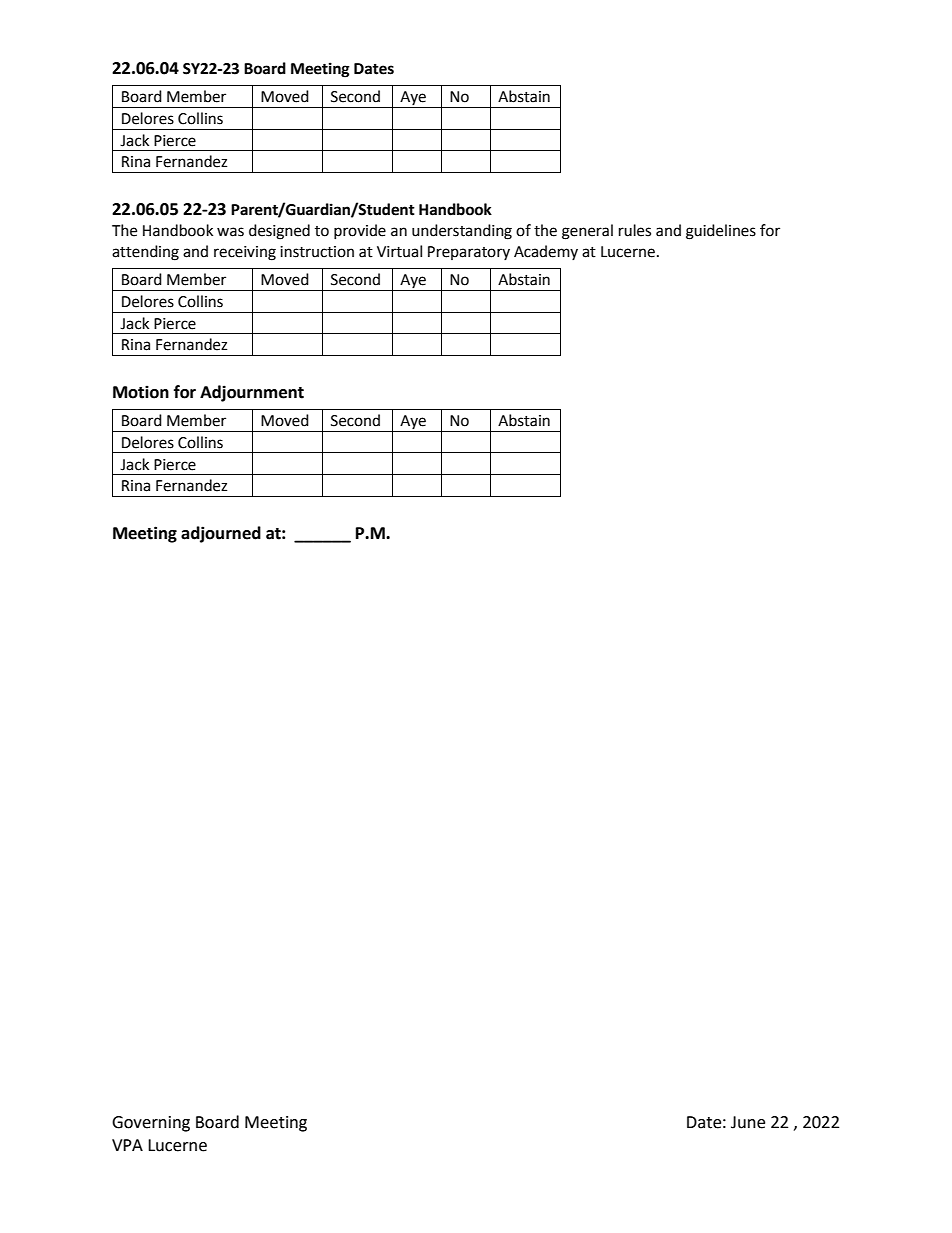 The width and height of the screenshot is (952, 1233). I want to click on Motion, so click(141, 392).
